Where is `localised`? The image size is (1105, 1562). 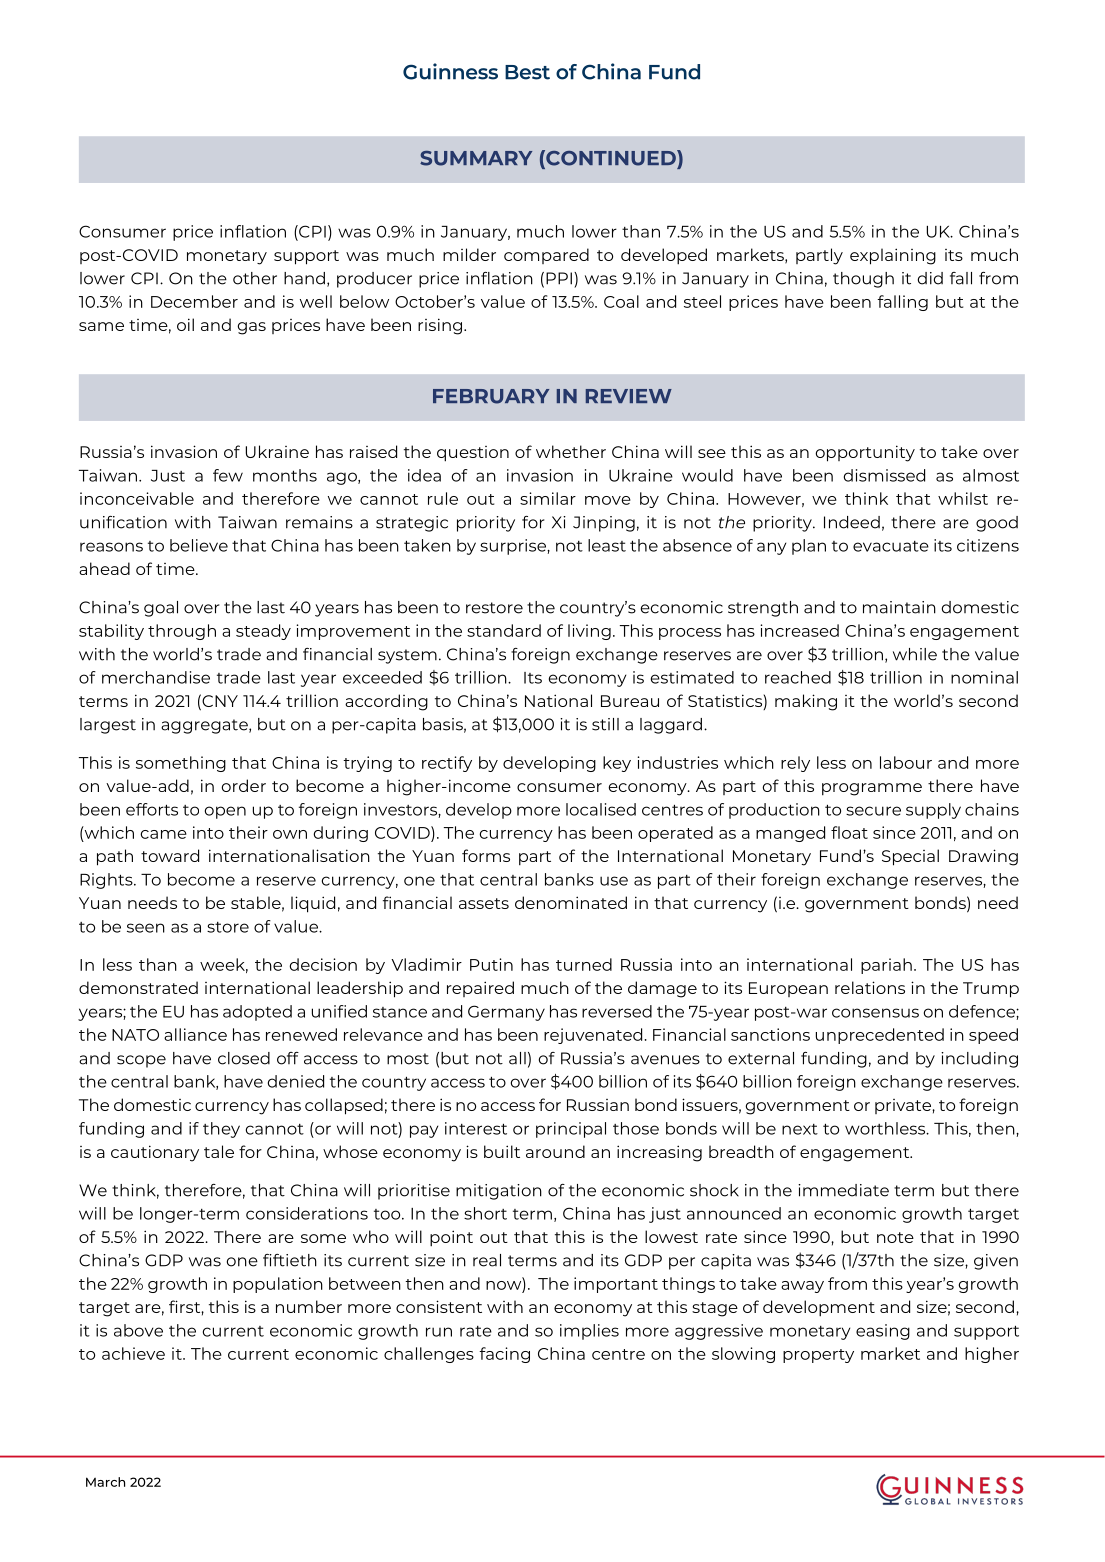
localised is located at coordinates (601, 809).
